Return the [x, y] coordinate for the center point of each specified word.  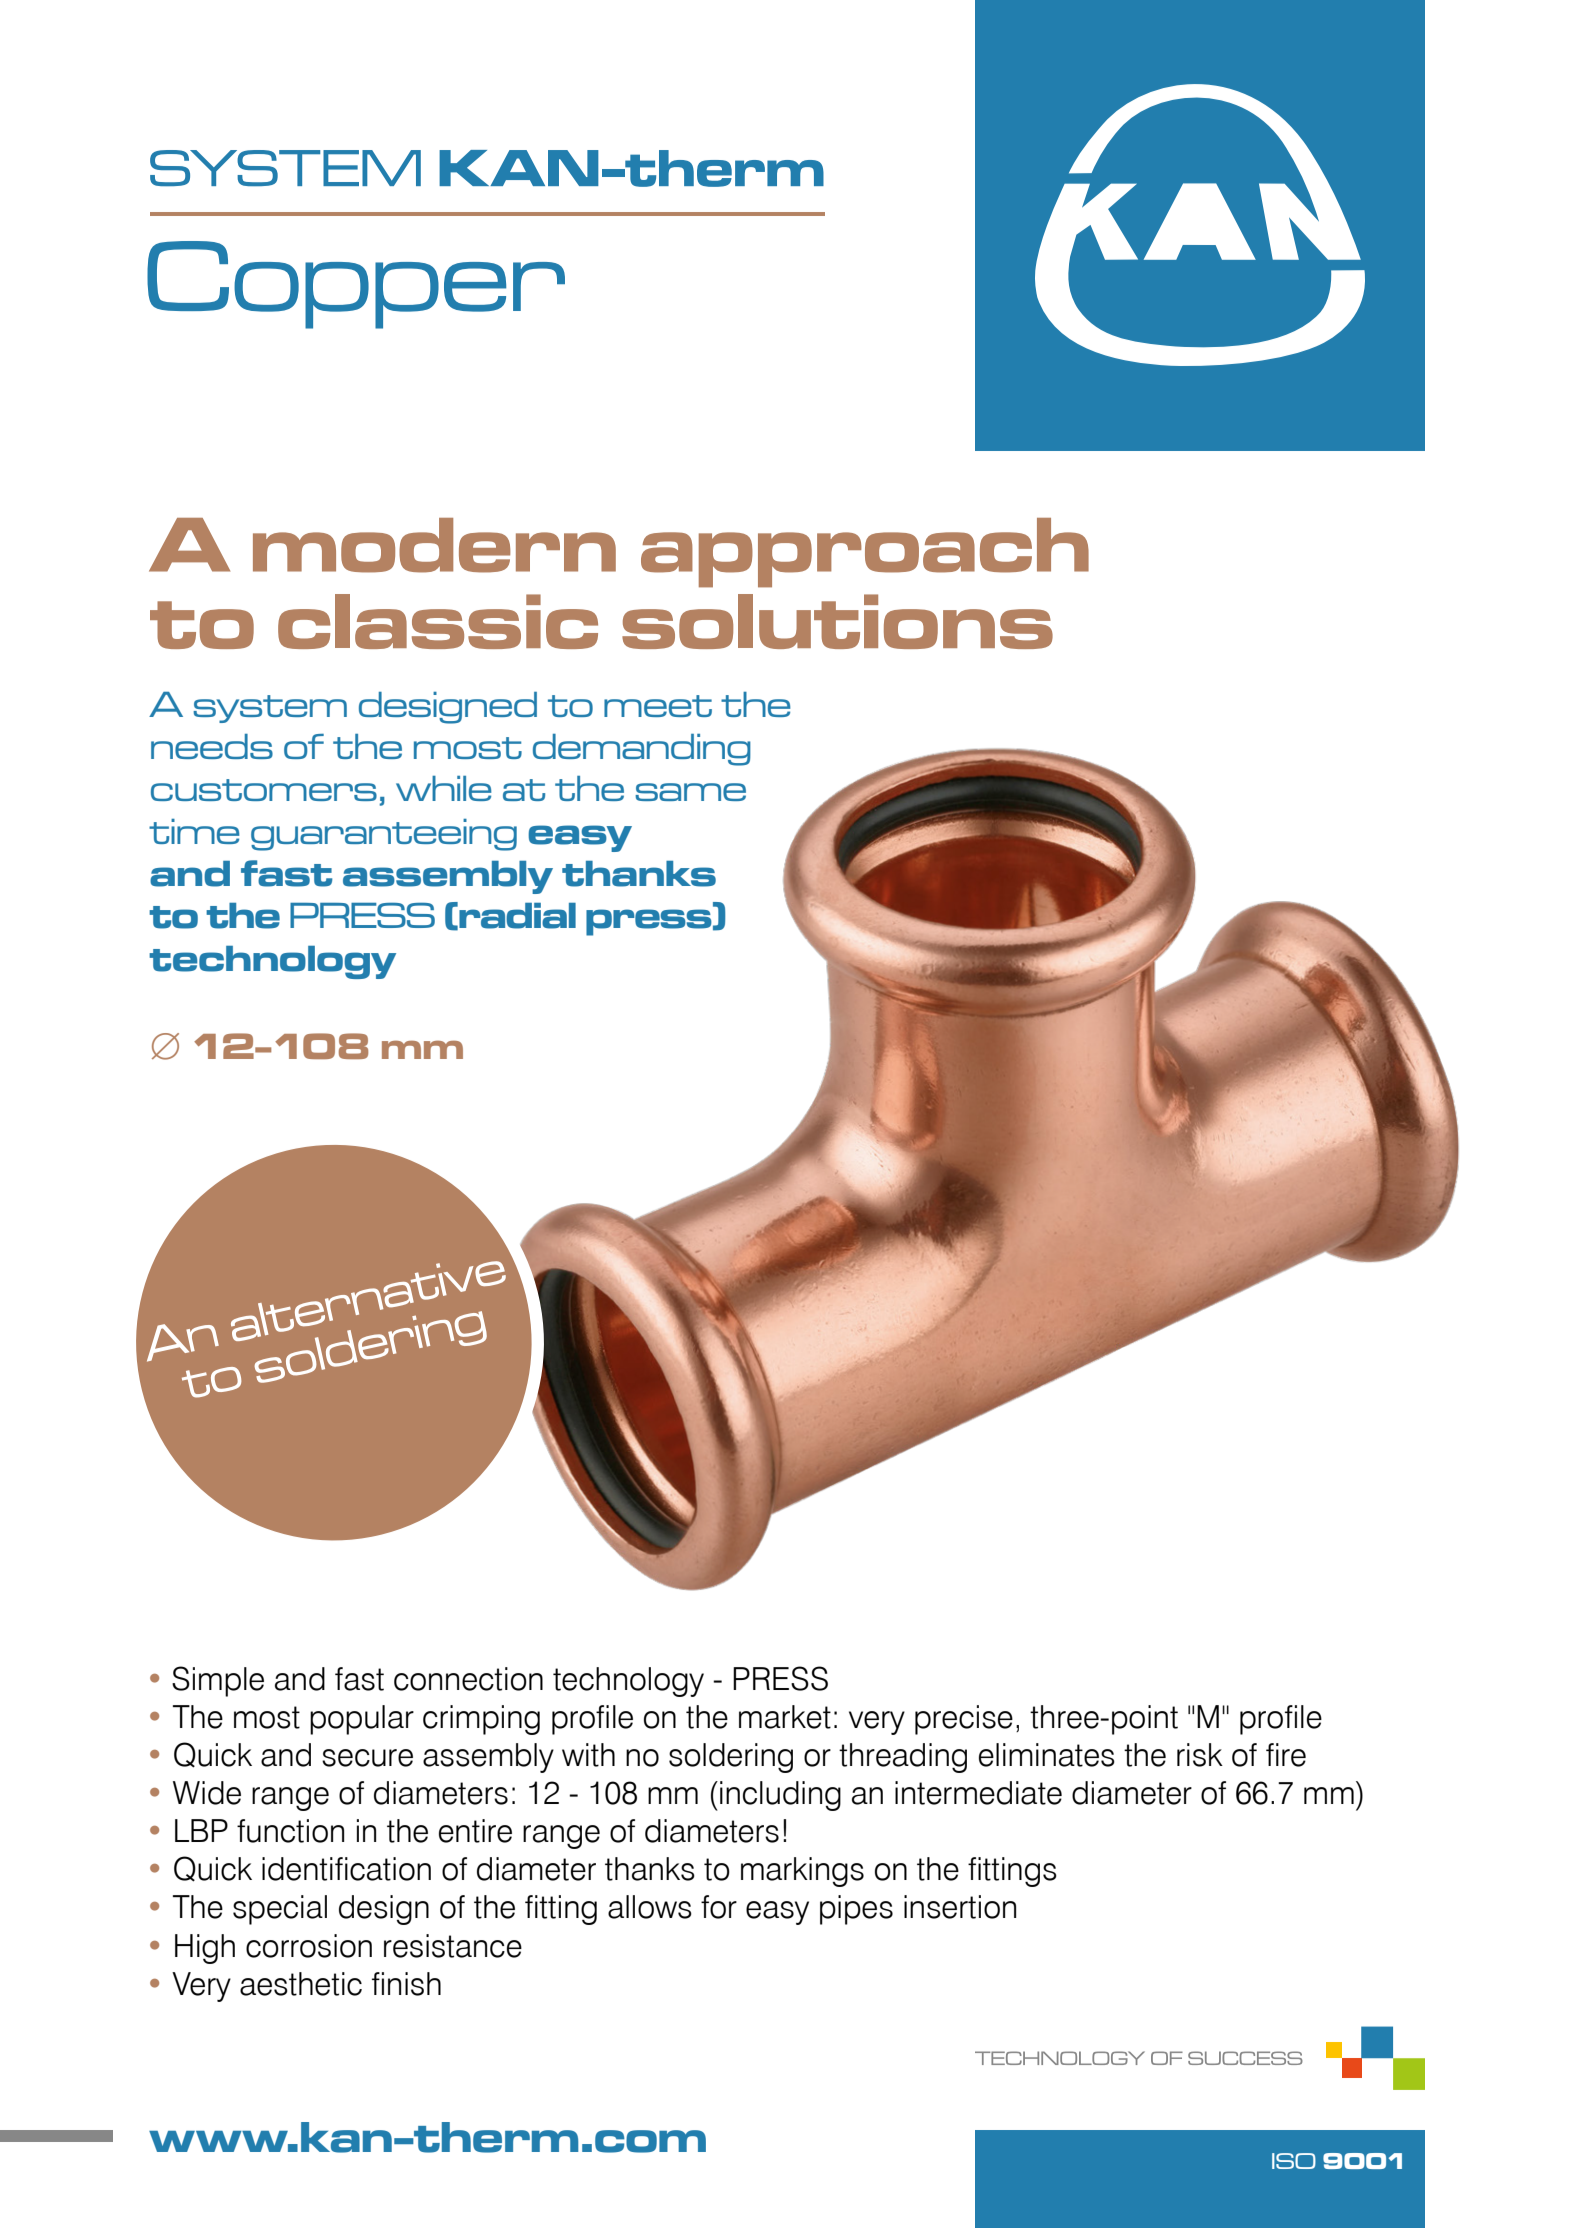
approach [865, 553]
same [690, 792]
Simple [218, 1681]
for [719, 1907]
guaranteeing [384, 835]
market [785, 1717]
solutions [837, 621]
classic [438, 621]
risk [1200, 1755]
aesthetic [301, 1984]
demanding [642, 750]
